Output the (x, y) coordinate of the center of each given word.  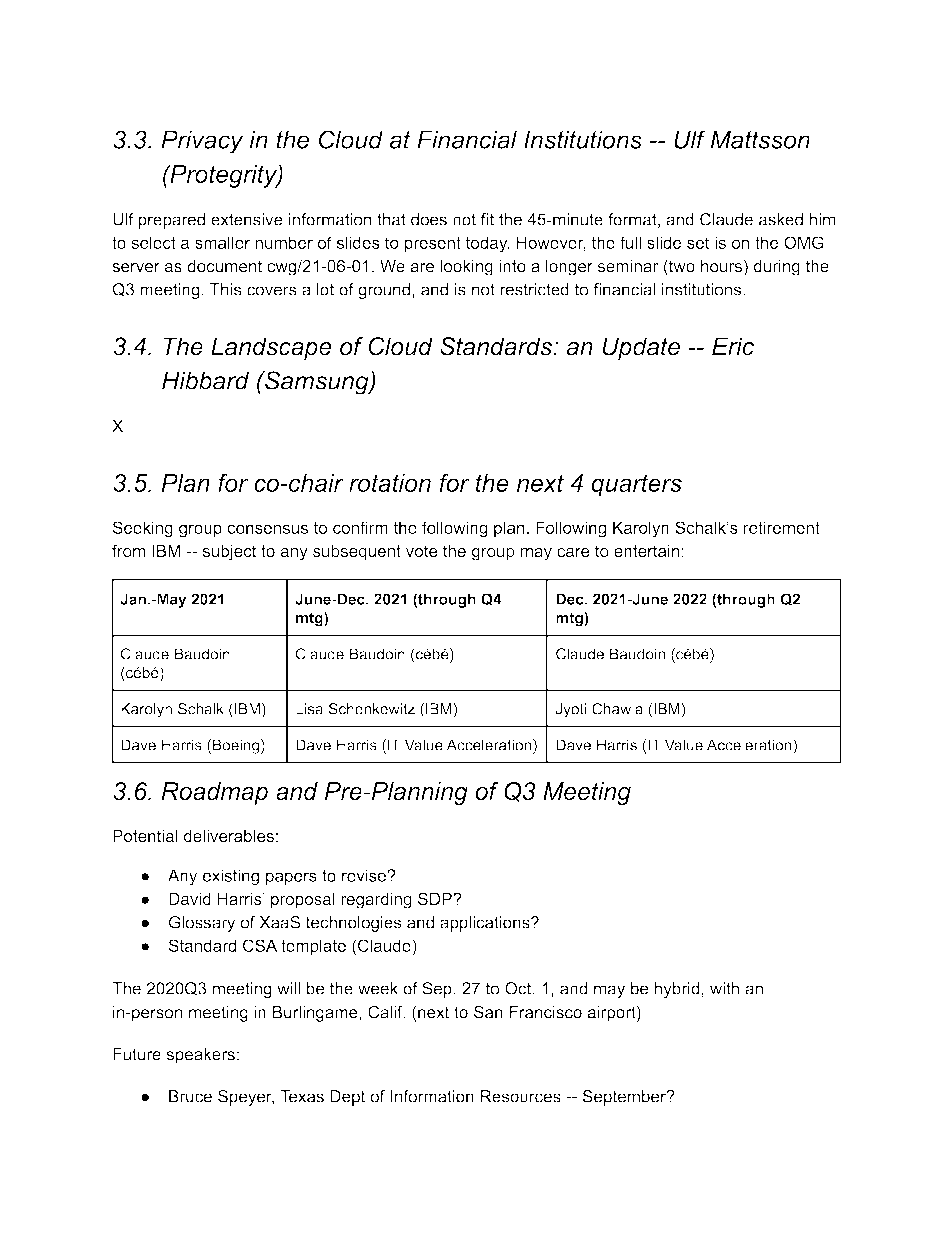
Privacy (202, 142)
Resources (520, 1096)
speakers (200, 1056)
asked (781, 219)
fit (487, 219)
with (724, 988)
